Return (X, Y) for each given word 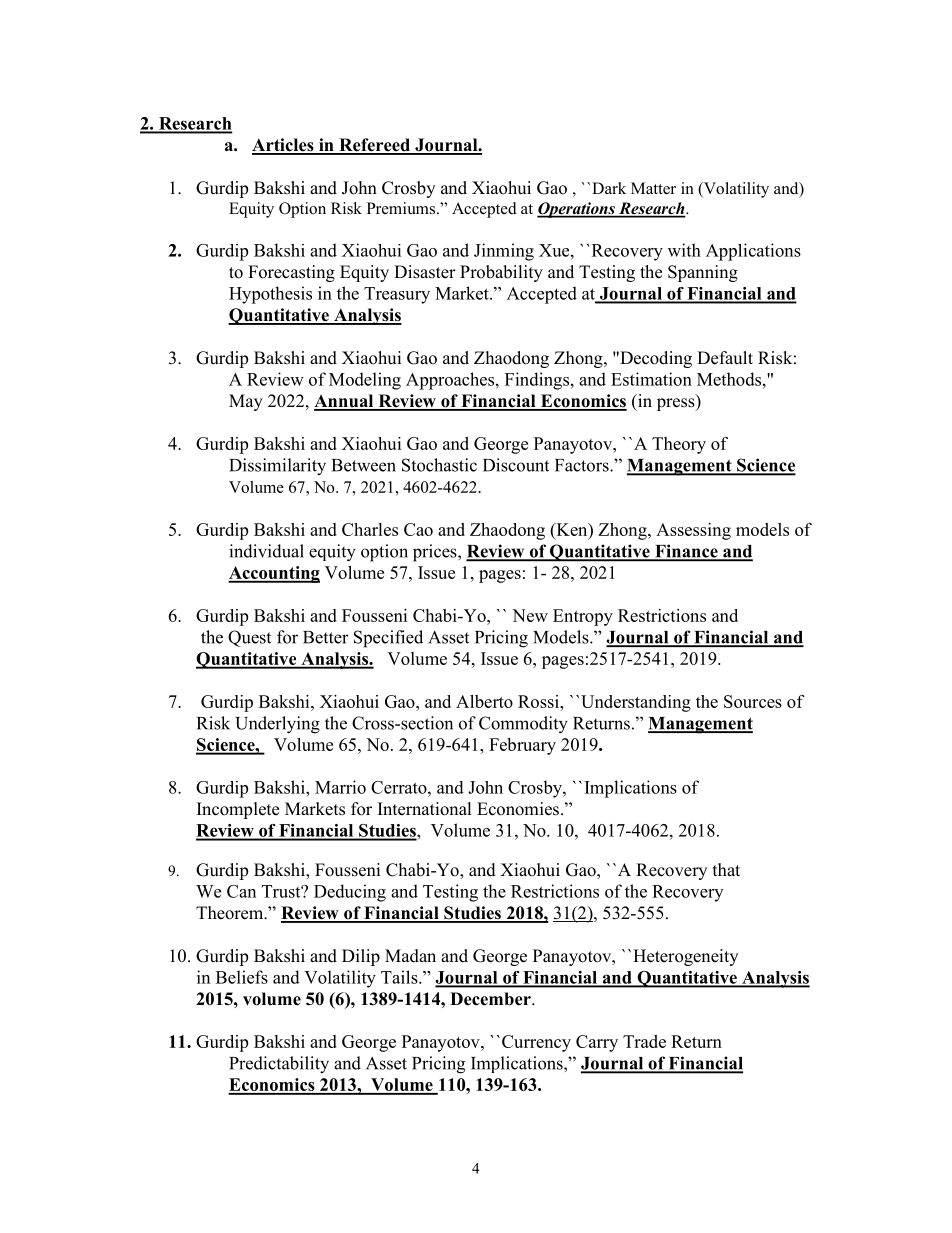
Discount (516, 465)
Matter (653, 188)
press (677, 404)
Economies (518, 809)
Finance (686, 552)
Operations (577, 210)
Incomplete (238, 810)
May (246, 402)
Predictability (279, 1065)
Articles (284, 146)
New (530, 615)
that (726, 869)
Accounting (274, 574)
